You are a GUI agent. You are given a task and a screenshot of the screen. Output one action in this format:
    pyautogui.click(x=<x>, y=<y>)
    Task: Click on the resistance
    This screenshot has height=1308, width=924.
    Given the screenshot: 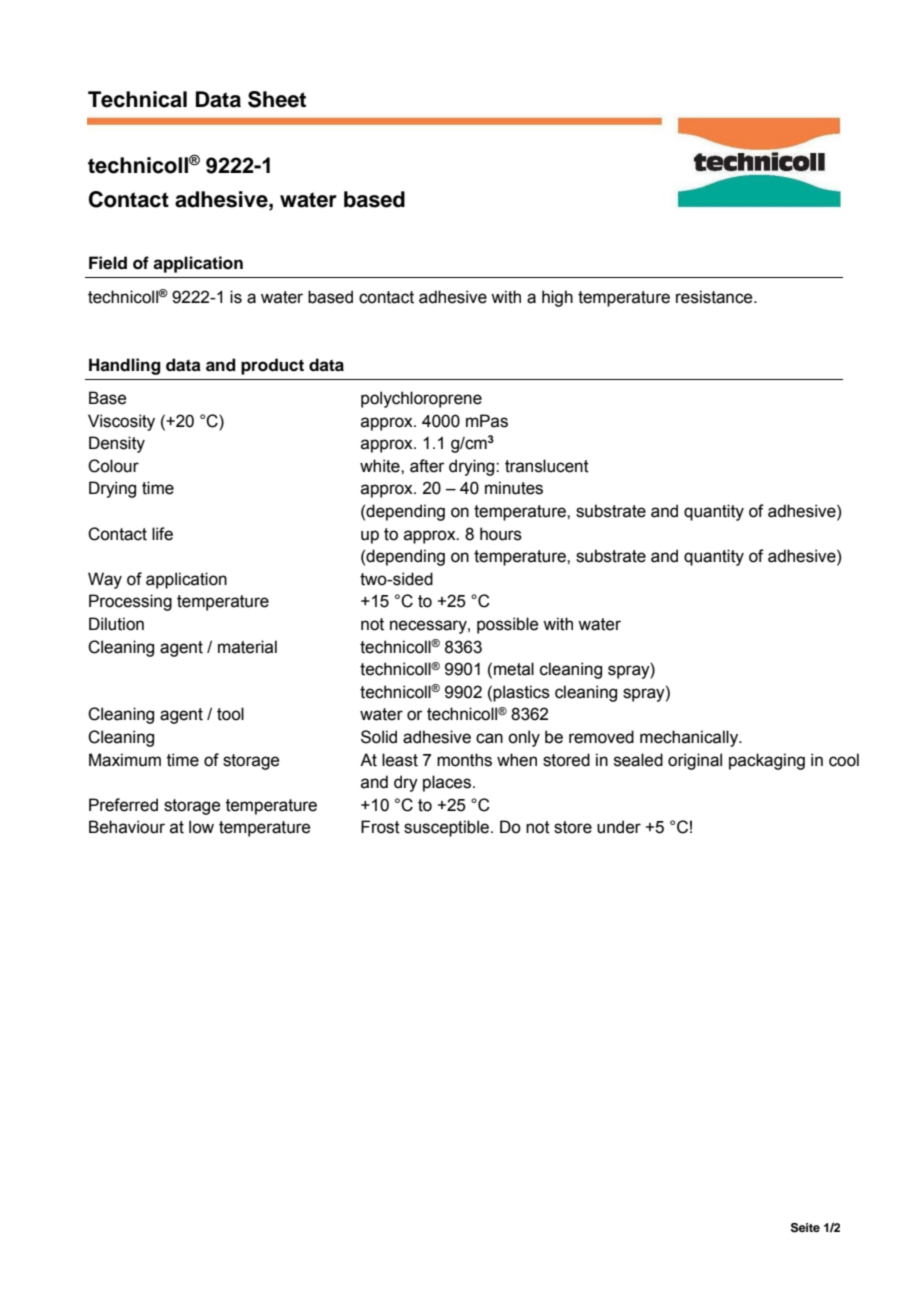 What is the action you would take?
    pyautogui.click(x=715, y=297)
